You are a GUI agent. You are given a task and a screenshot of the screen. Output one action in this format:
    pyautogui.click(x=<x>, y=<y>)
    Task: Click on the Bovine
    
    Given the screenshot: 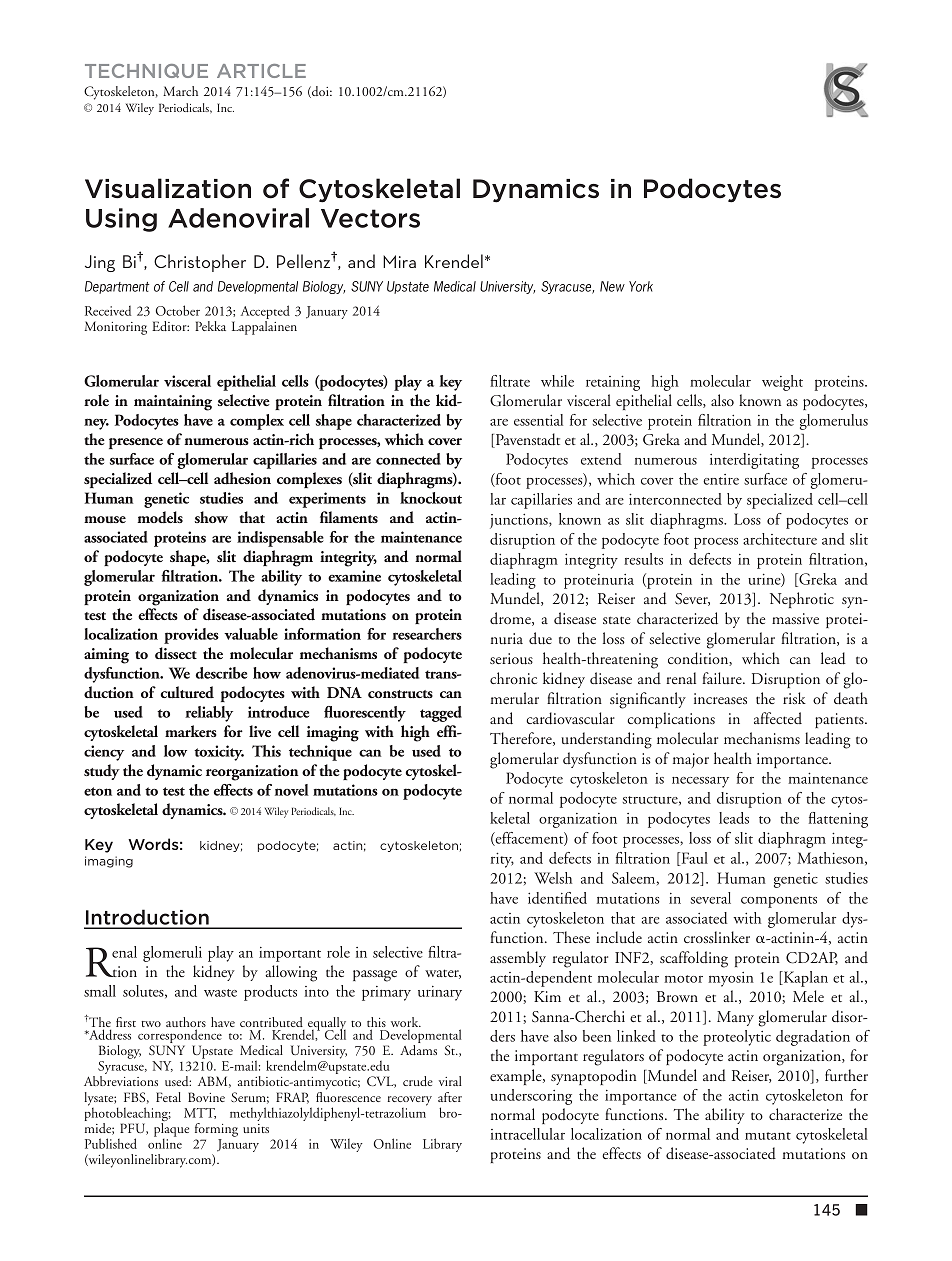 What is the action you would take?
    pyautogui.click(x=206, y=1097)
